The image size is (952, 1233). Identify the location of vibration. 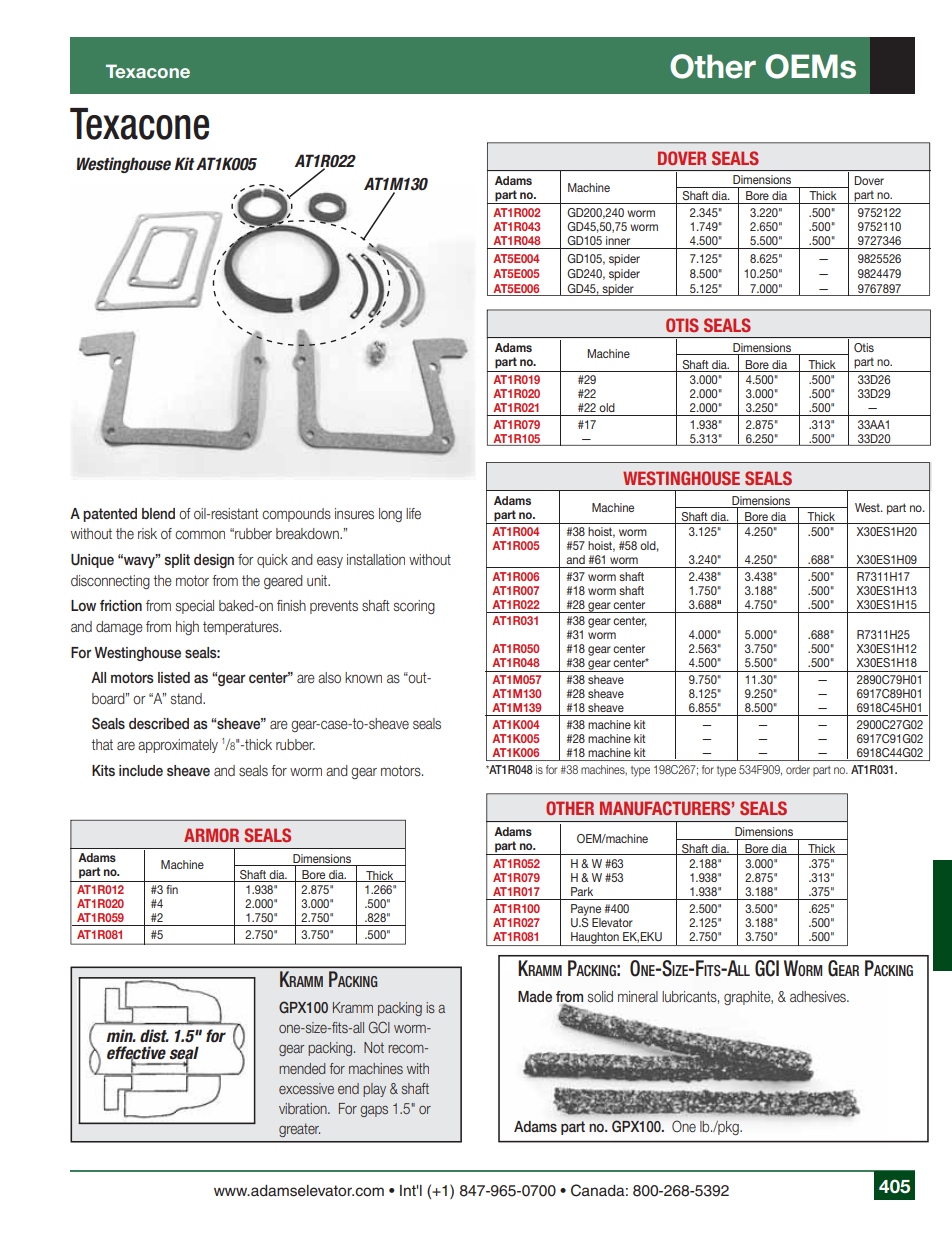
(304, 1108).
